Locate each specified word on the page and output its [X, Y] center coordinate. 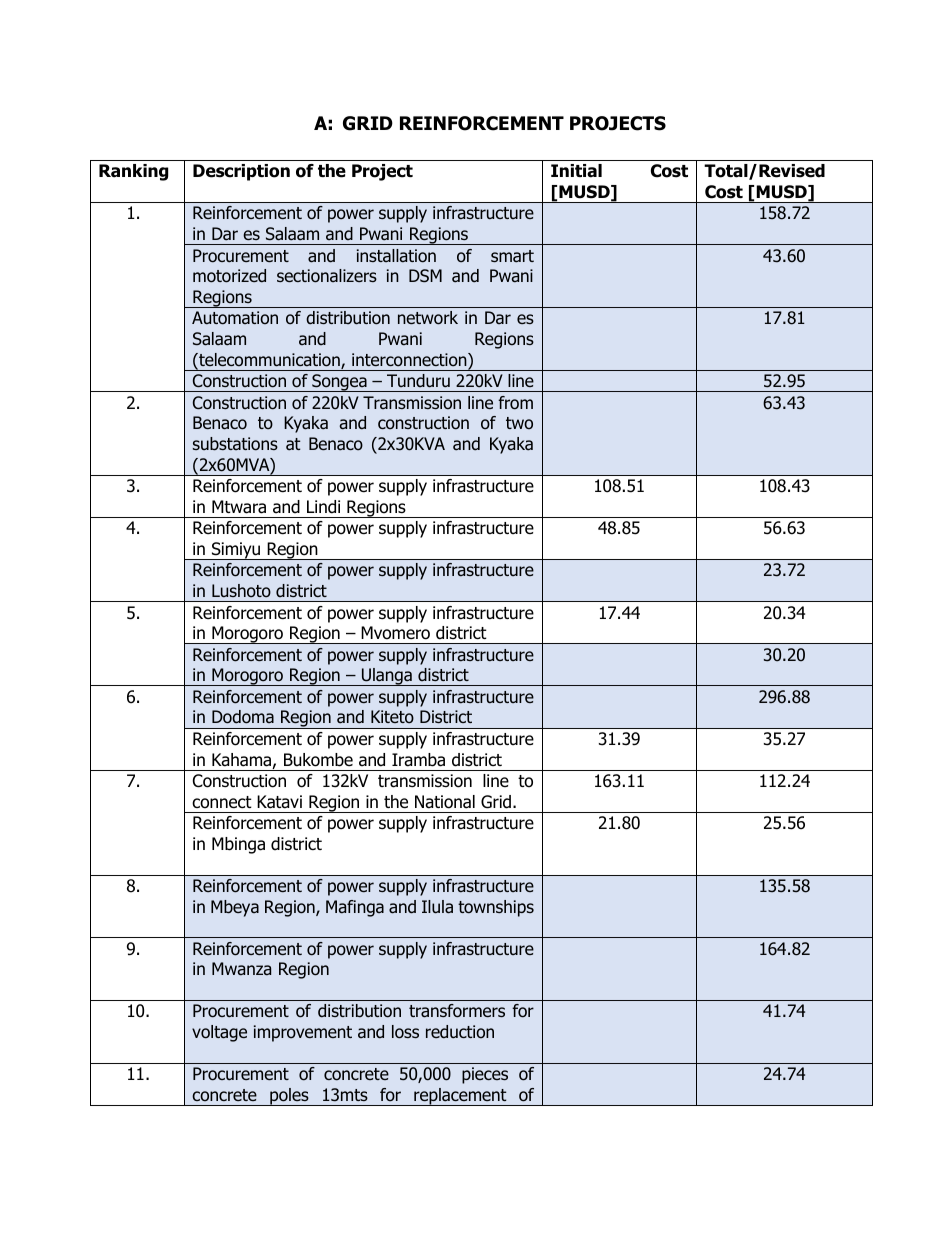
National [445, 802]
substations [235, 444]
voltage [219, 1033]
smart [512, 256]
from [515, 403]
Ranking [133, 172]
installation [396, 256]
